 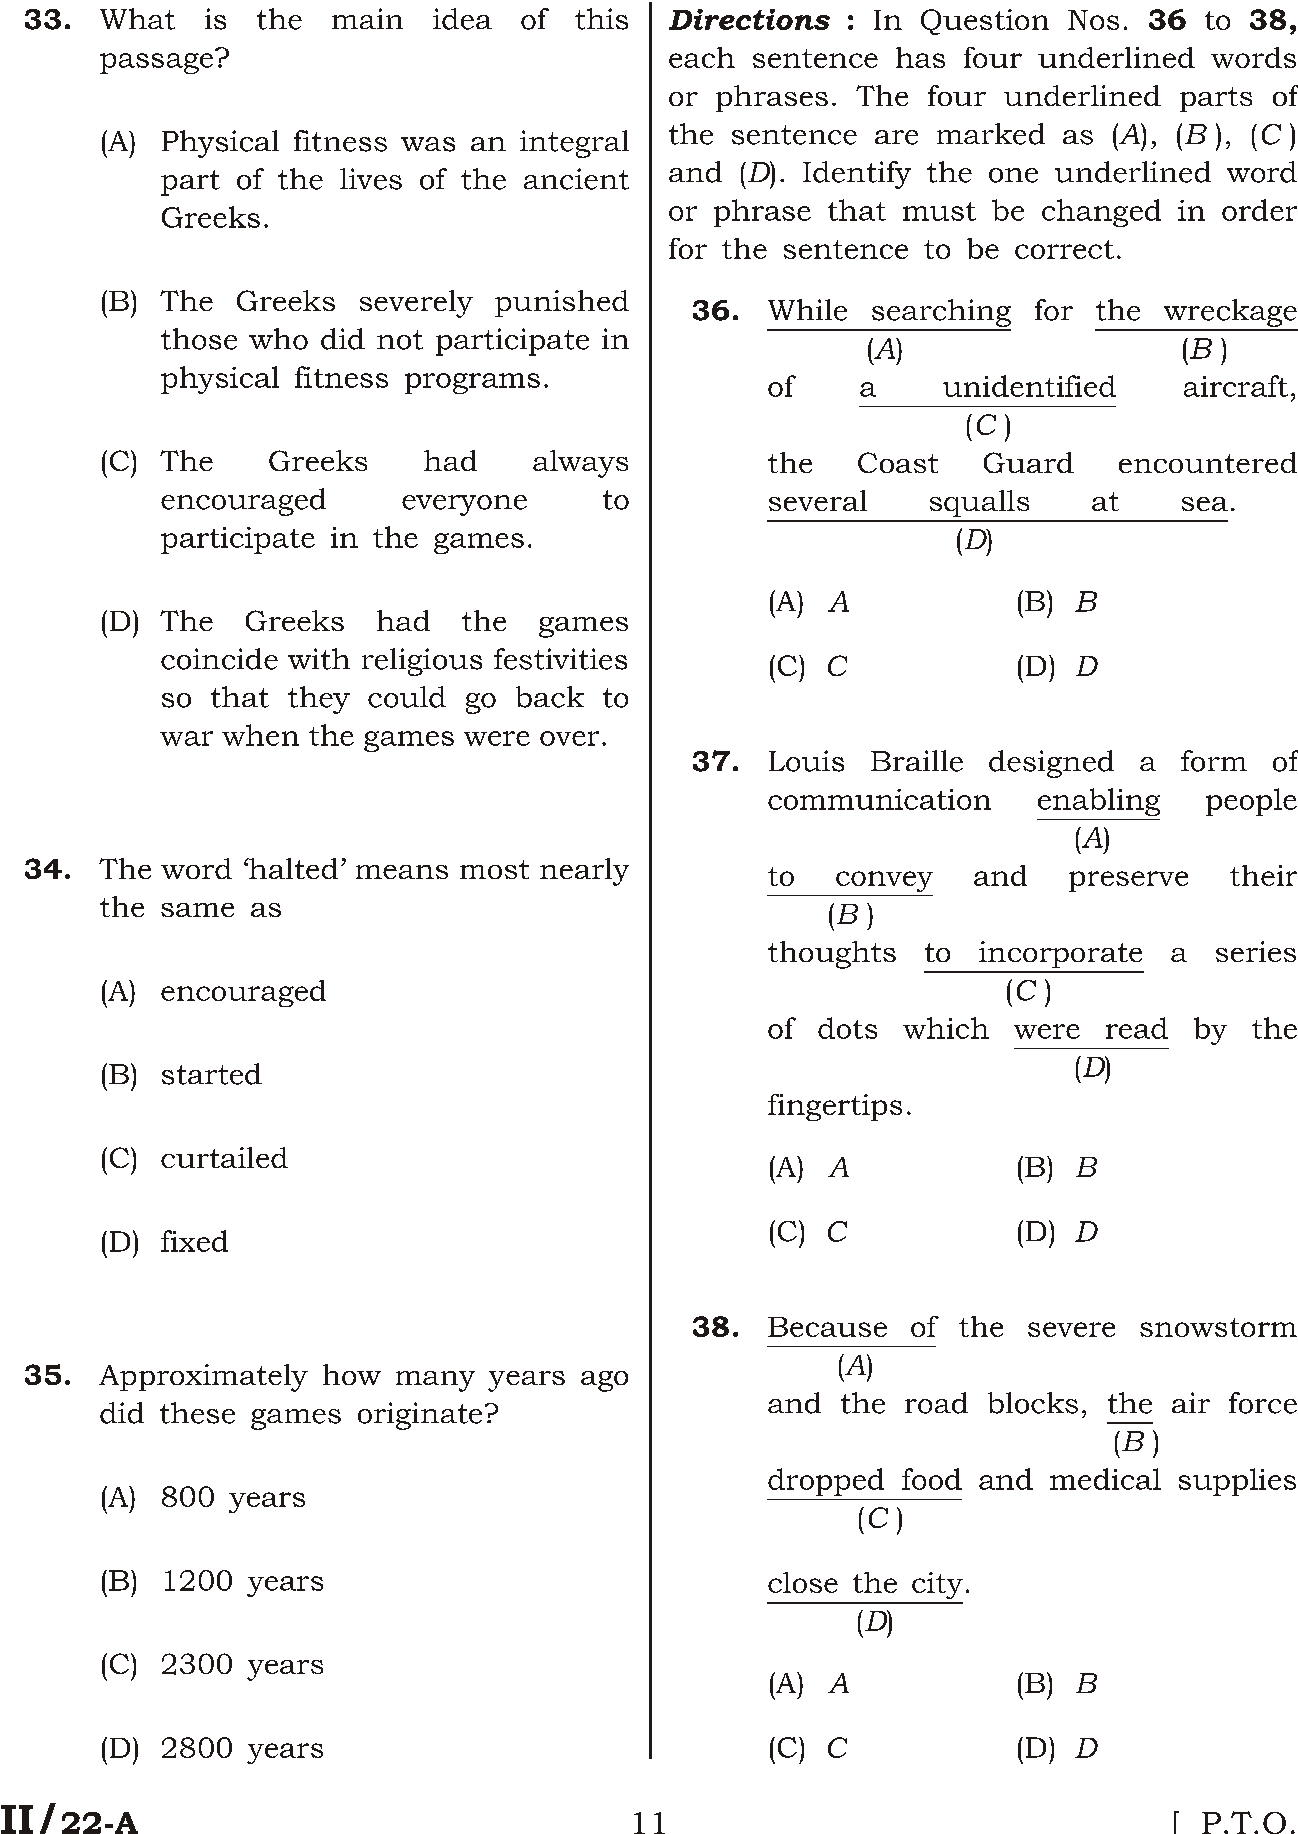 I want to click on dots, so click(x=847, y=1028).
